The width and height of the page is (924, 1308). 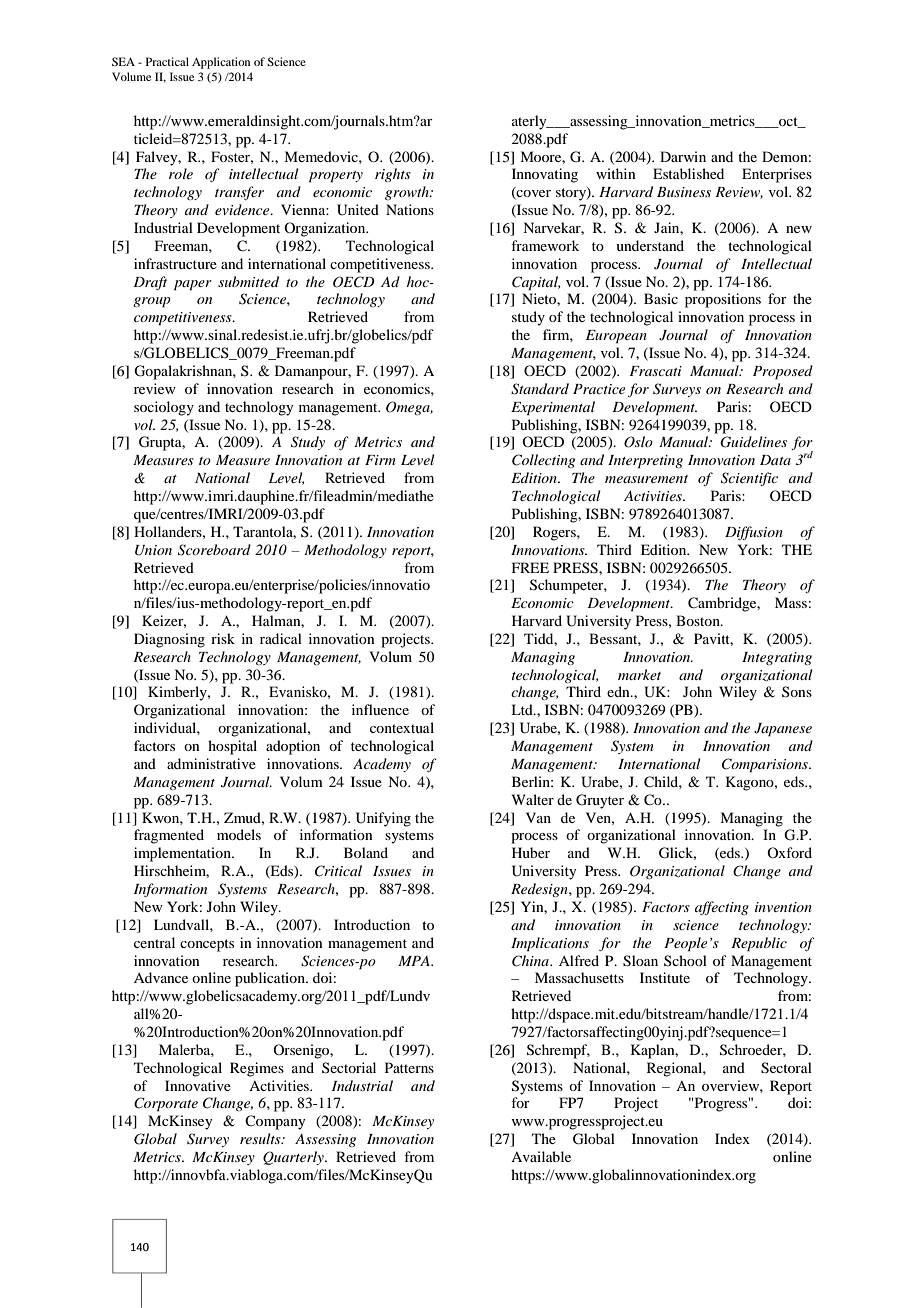 I want to click on results, so click(x=261, y=1138).
